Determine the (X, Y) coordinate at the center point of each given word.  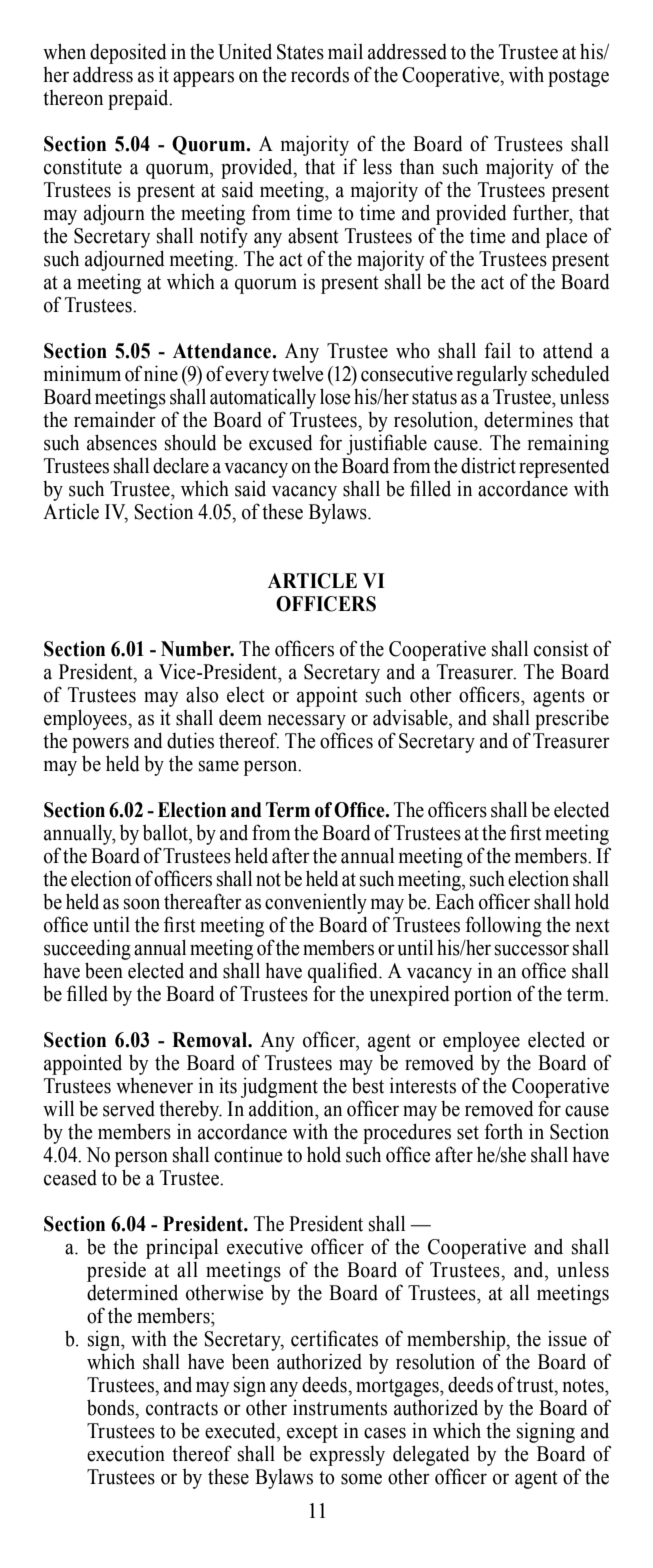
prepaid (139, 99)
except (312, 1434)
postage (578, 78)
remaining (568, 444)
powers (100, 747)
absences (122, 442)
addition (282, 1108)
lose (335, 396)
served (129, 1109)
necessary (306, 724)
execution (126, 1453)
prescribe (572, 719)
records (320, 74)
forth (503, 1131)
